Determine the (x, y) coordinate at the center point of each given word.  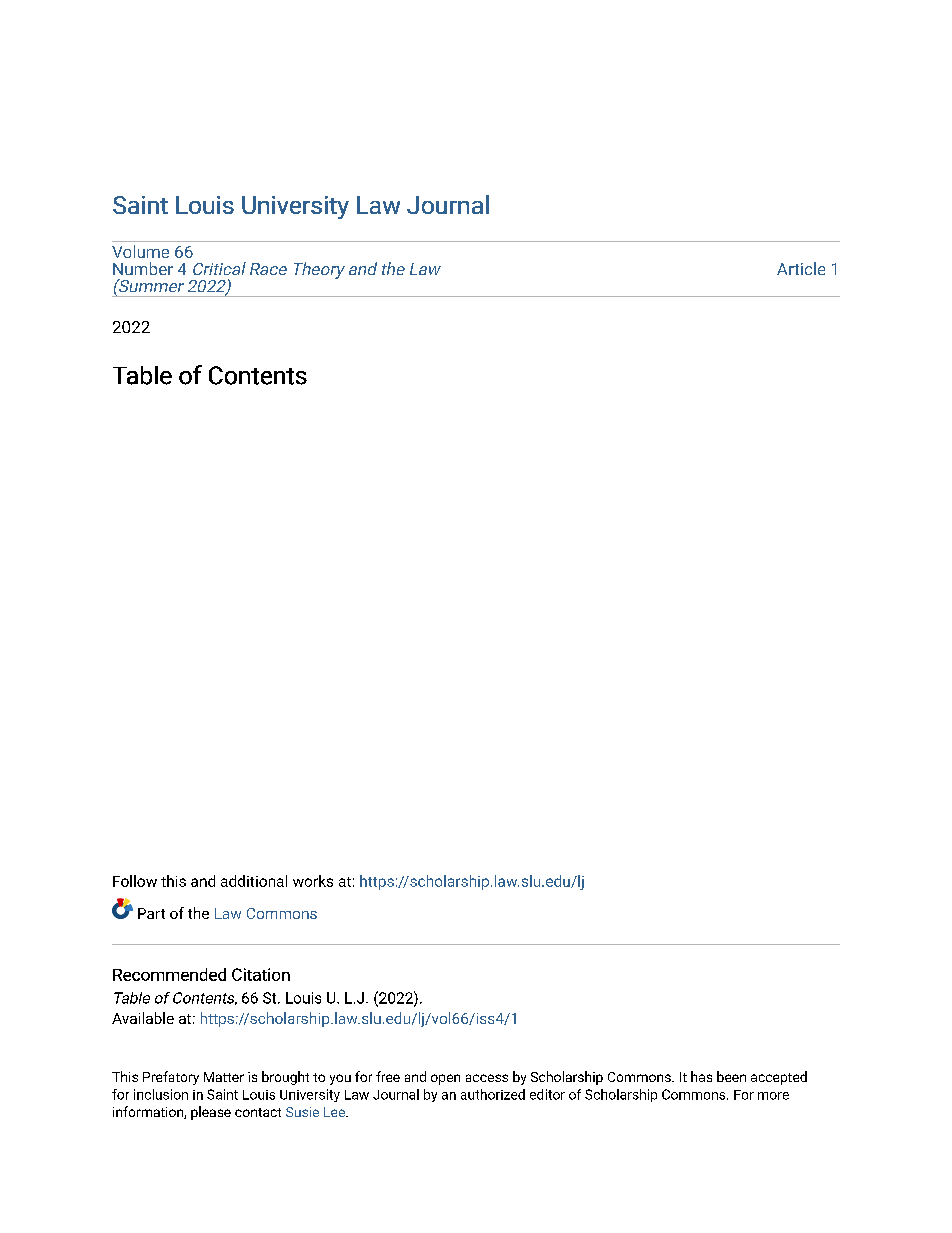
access (487, 1078)
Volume (140, 251)
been (731, 1076)
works (313, 881)
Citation (261, 974)
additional (254, 881)
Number (143, 268)
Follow (135, 881)
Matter (224, 1077)
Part (151, 913)
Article (801, 268)
